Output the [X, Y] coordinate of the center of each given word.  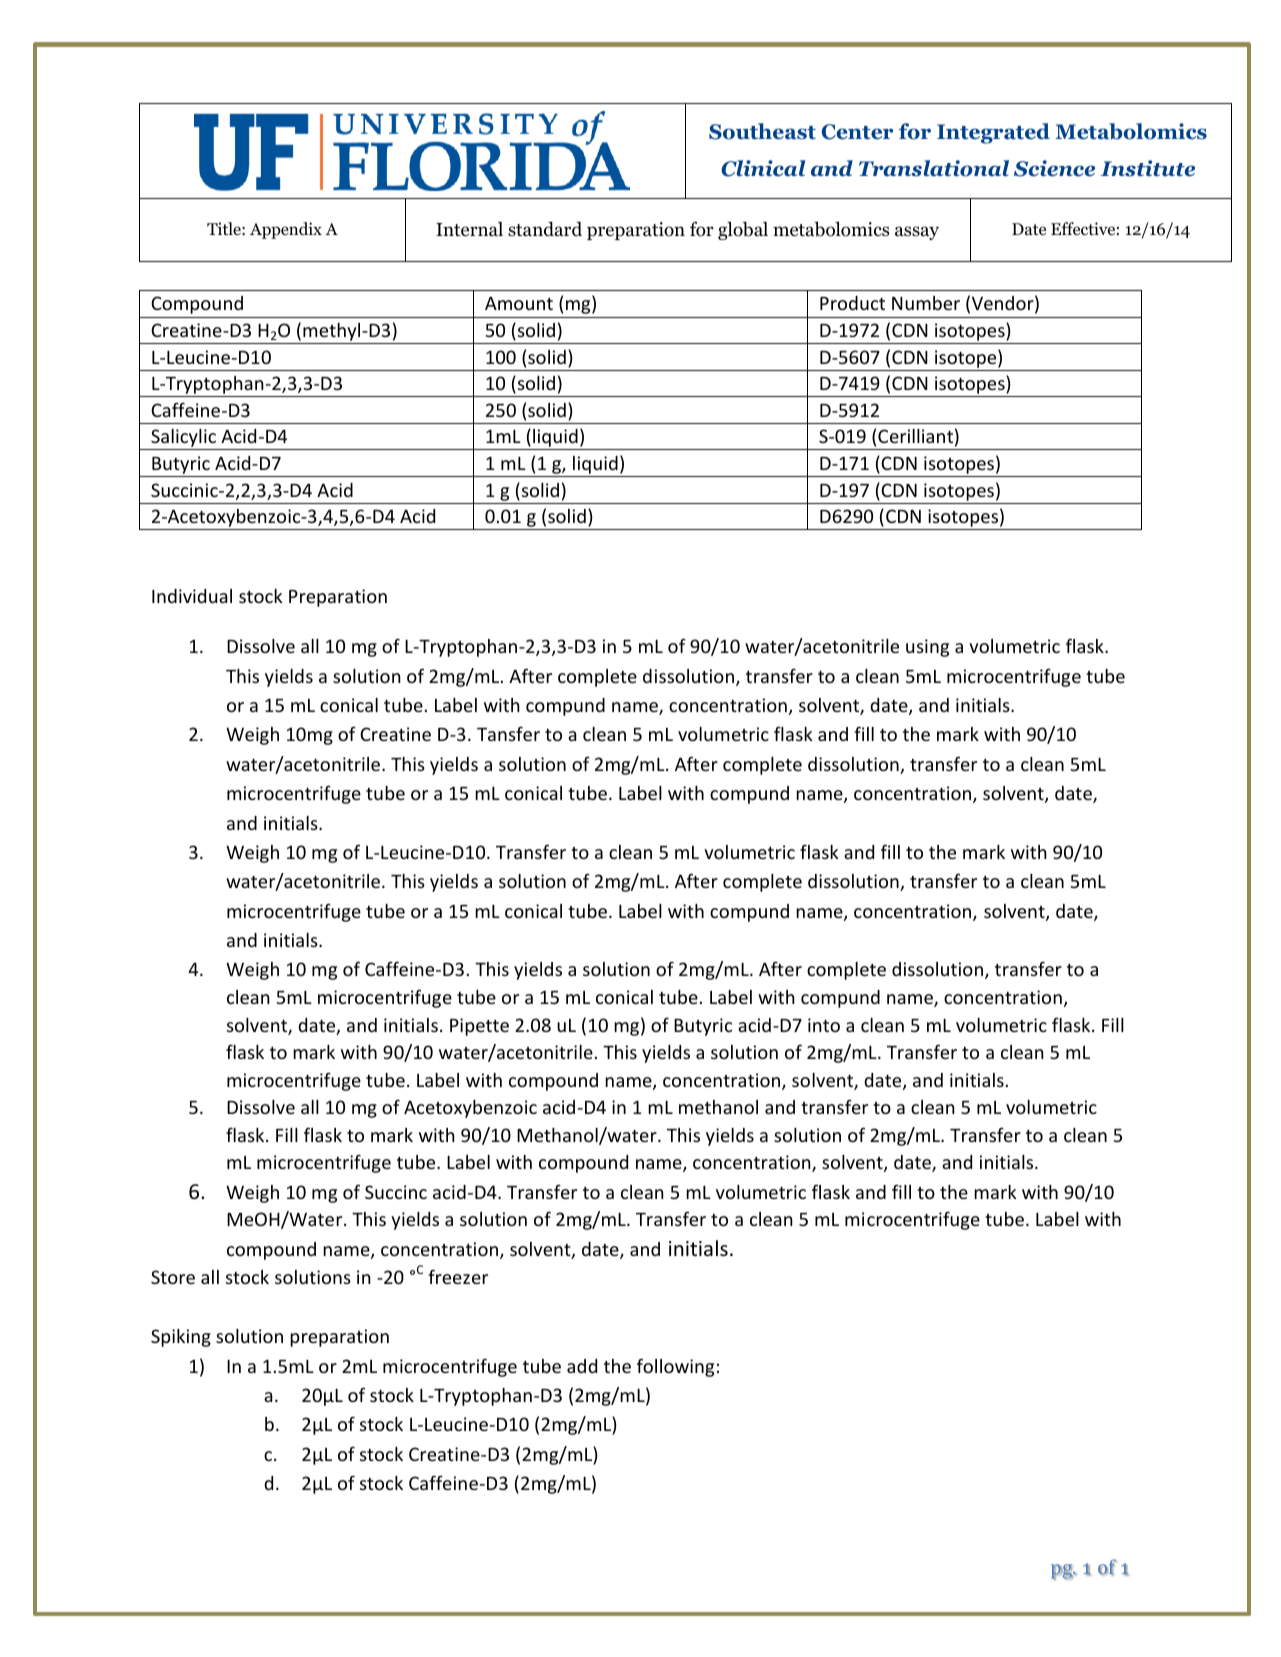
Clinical [763, 168]
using [927, 648]
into [824, 1025]
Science [1054, 168]
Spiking [181, 1338]
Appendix [286, 230]
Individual [192, 596]
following [675, 1367]
